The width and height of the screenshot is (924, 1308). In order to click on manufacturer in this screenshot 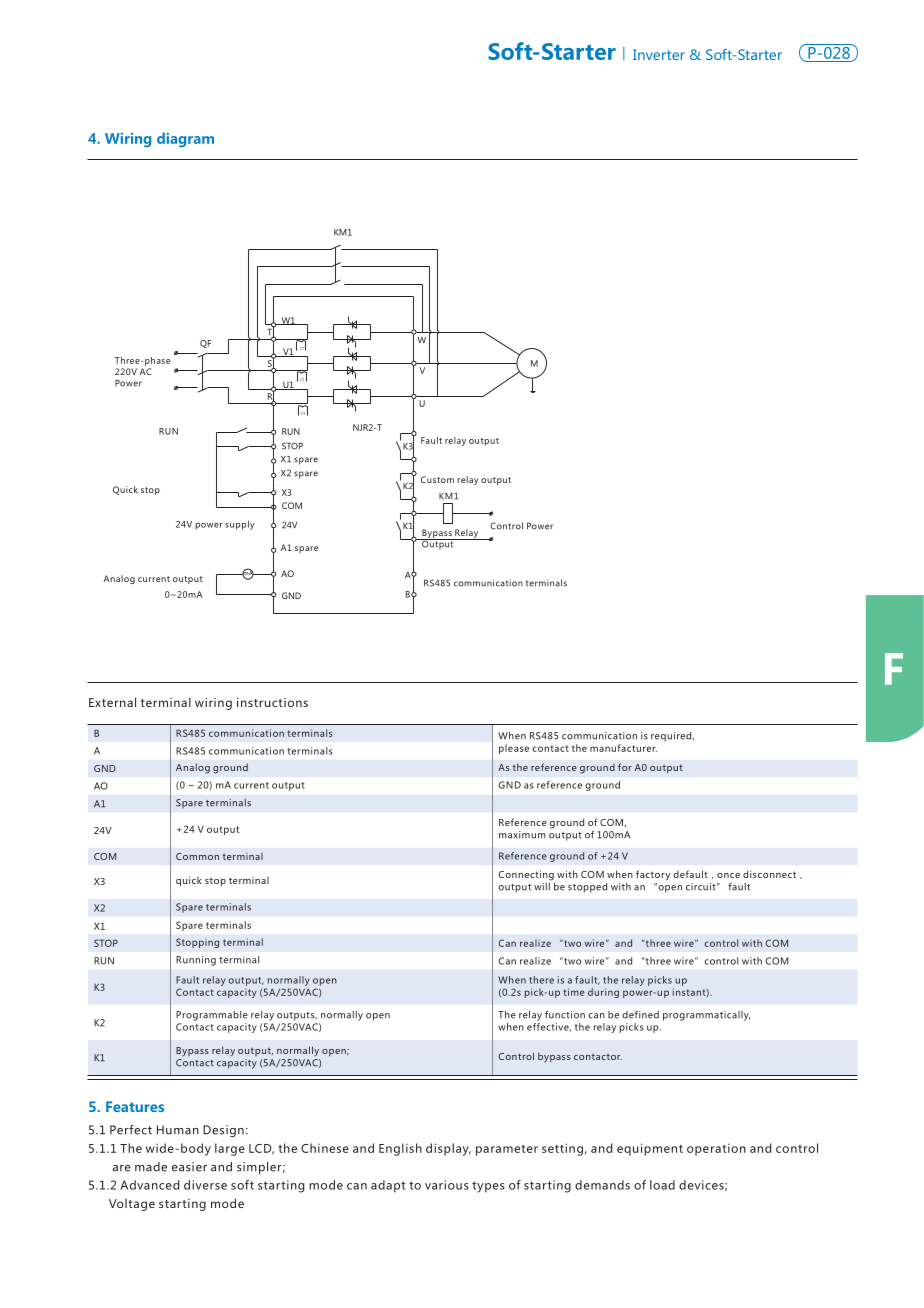, I will do `click(623, 748)`.
